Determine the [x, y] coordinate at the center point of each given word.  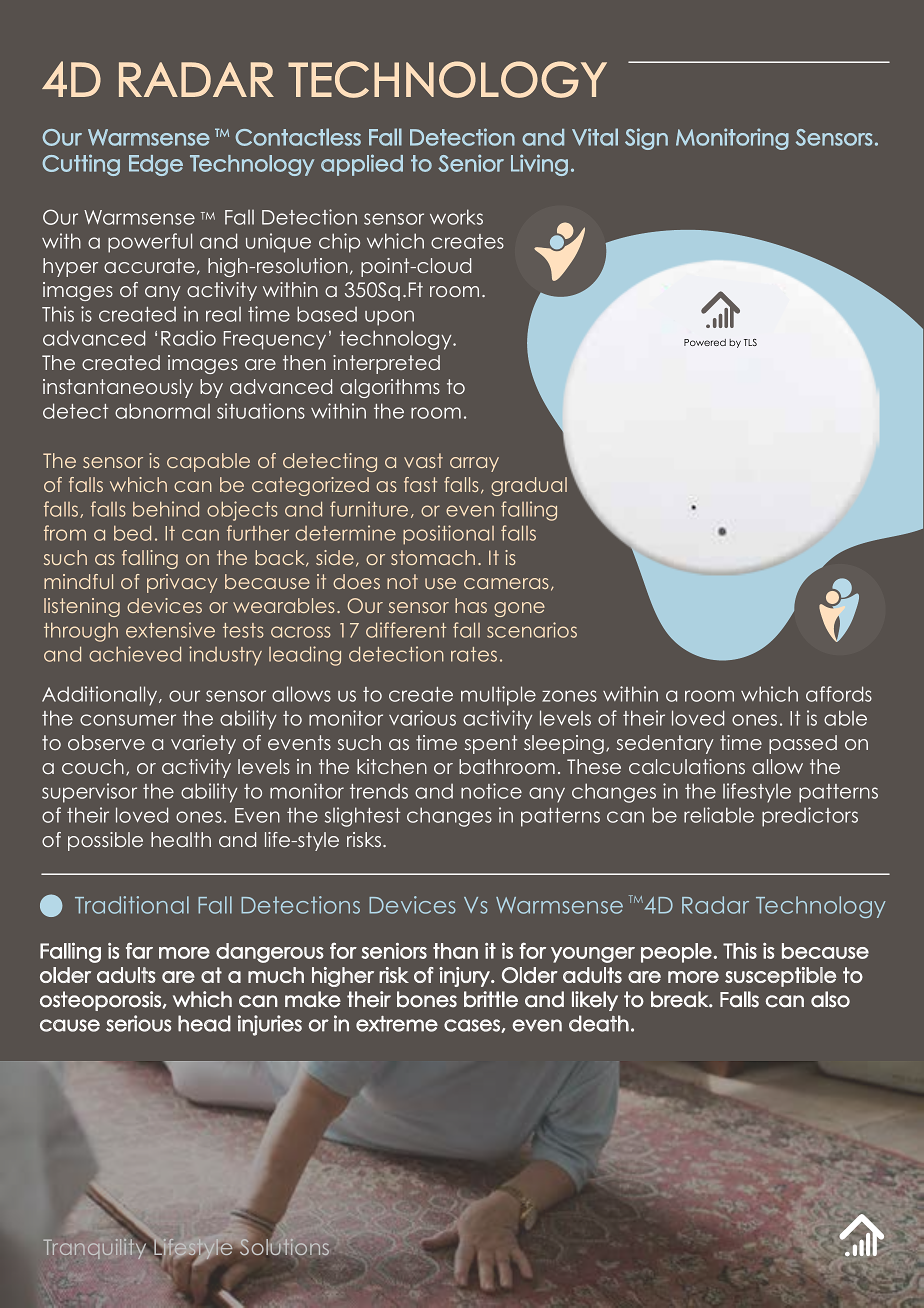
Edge [156, 165]
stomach [433, 557]
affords [839, 694]
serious [138, 1023]
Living [539, 165]
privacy [182, 583]
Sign [646, 139]
